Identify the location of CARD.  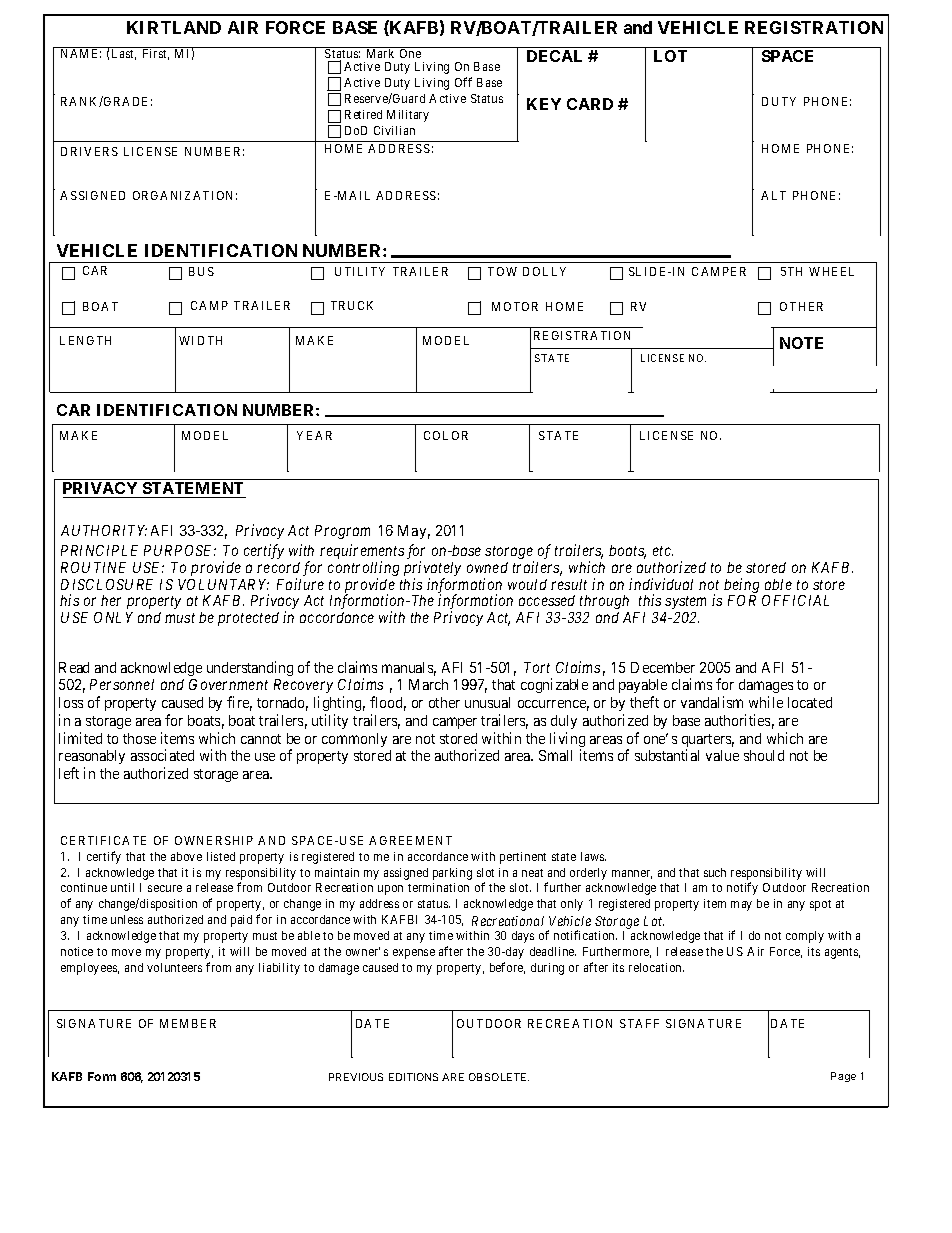
(590, 104).
